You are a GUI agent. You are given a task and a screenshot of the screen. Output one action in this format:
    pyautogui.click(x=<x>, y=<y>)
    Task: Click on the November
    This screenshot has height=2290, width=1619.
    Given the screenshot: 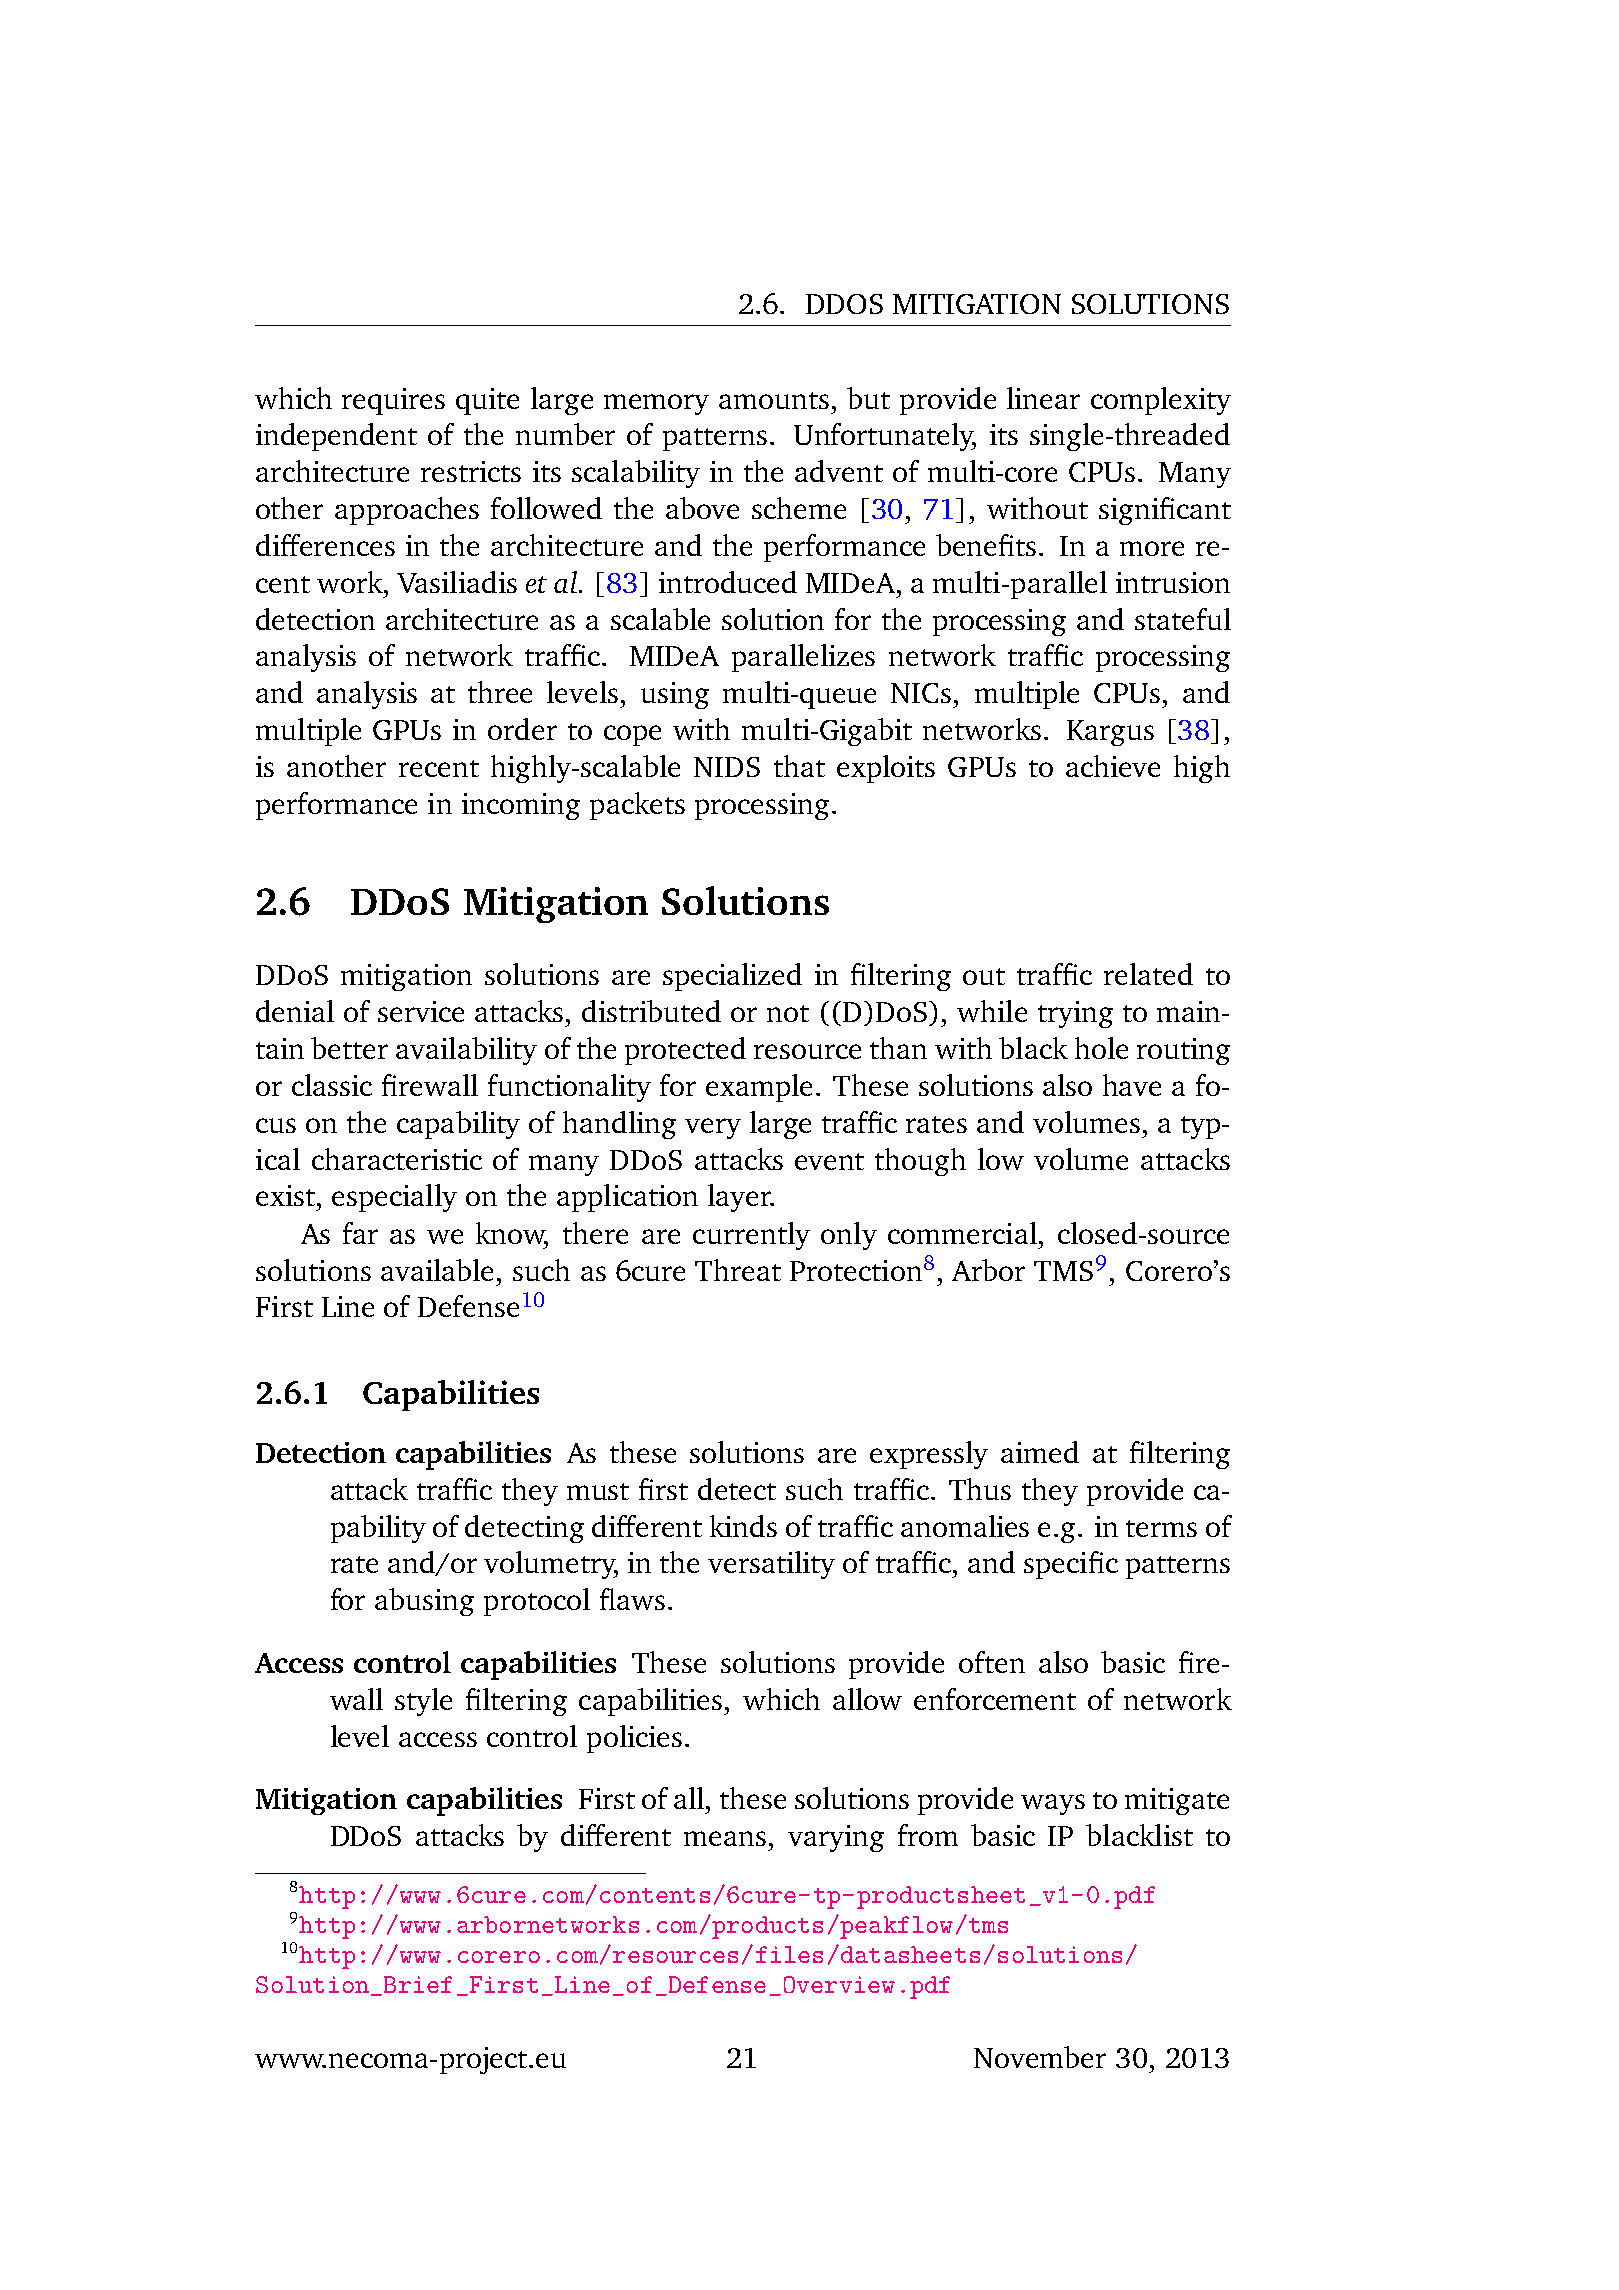 What is the action you would take?
    pyautogui.click(x=1040, y=2057)
